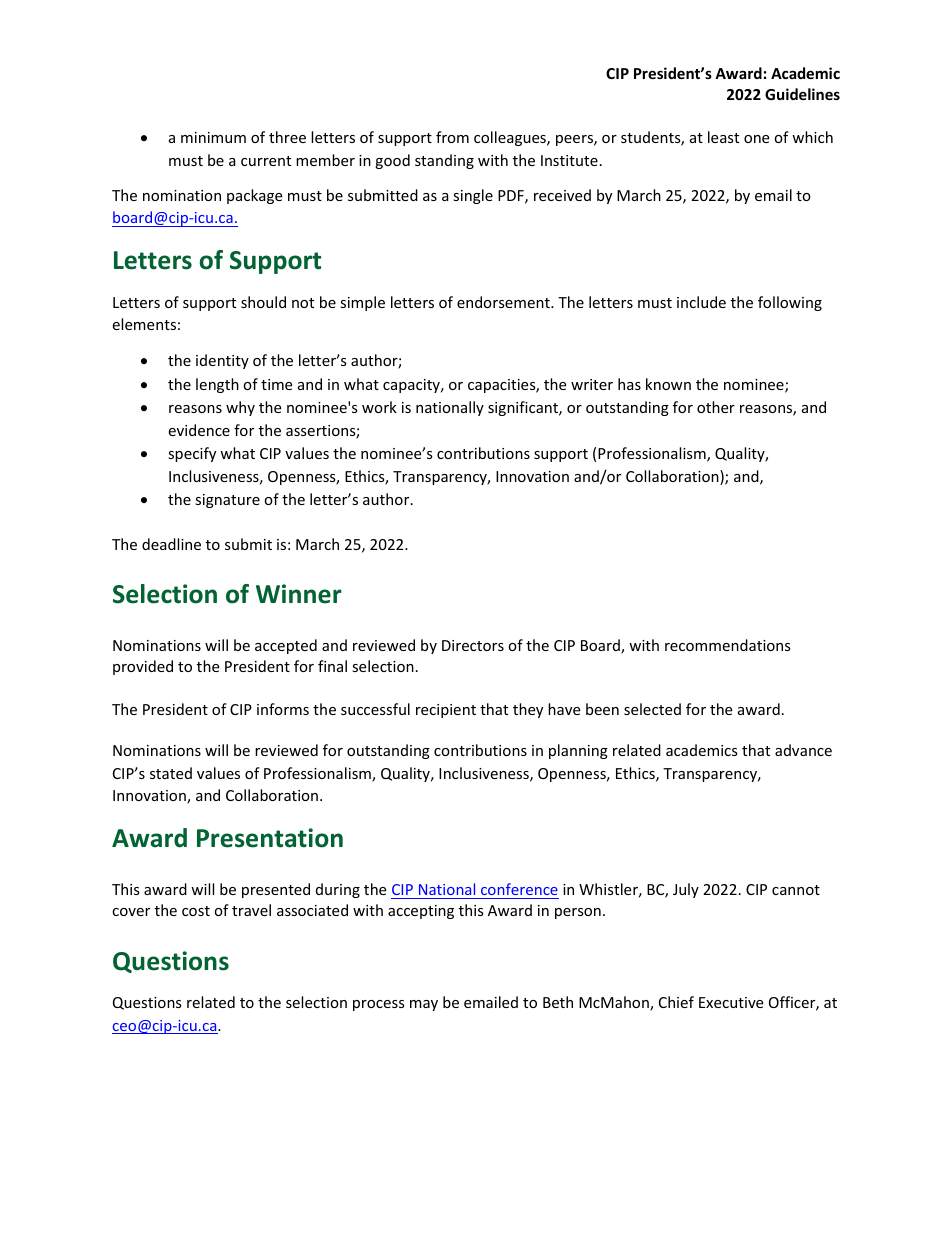 The width and height of the screenshot is (952, 1233). I want to click on recommendations, so click(728, 645).
